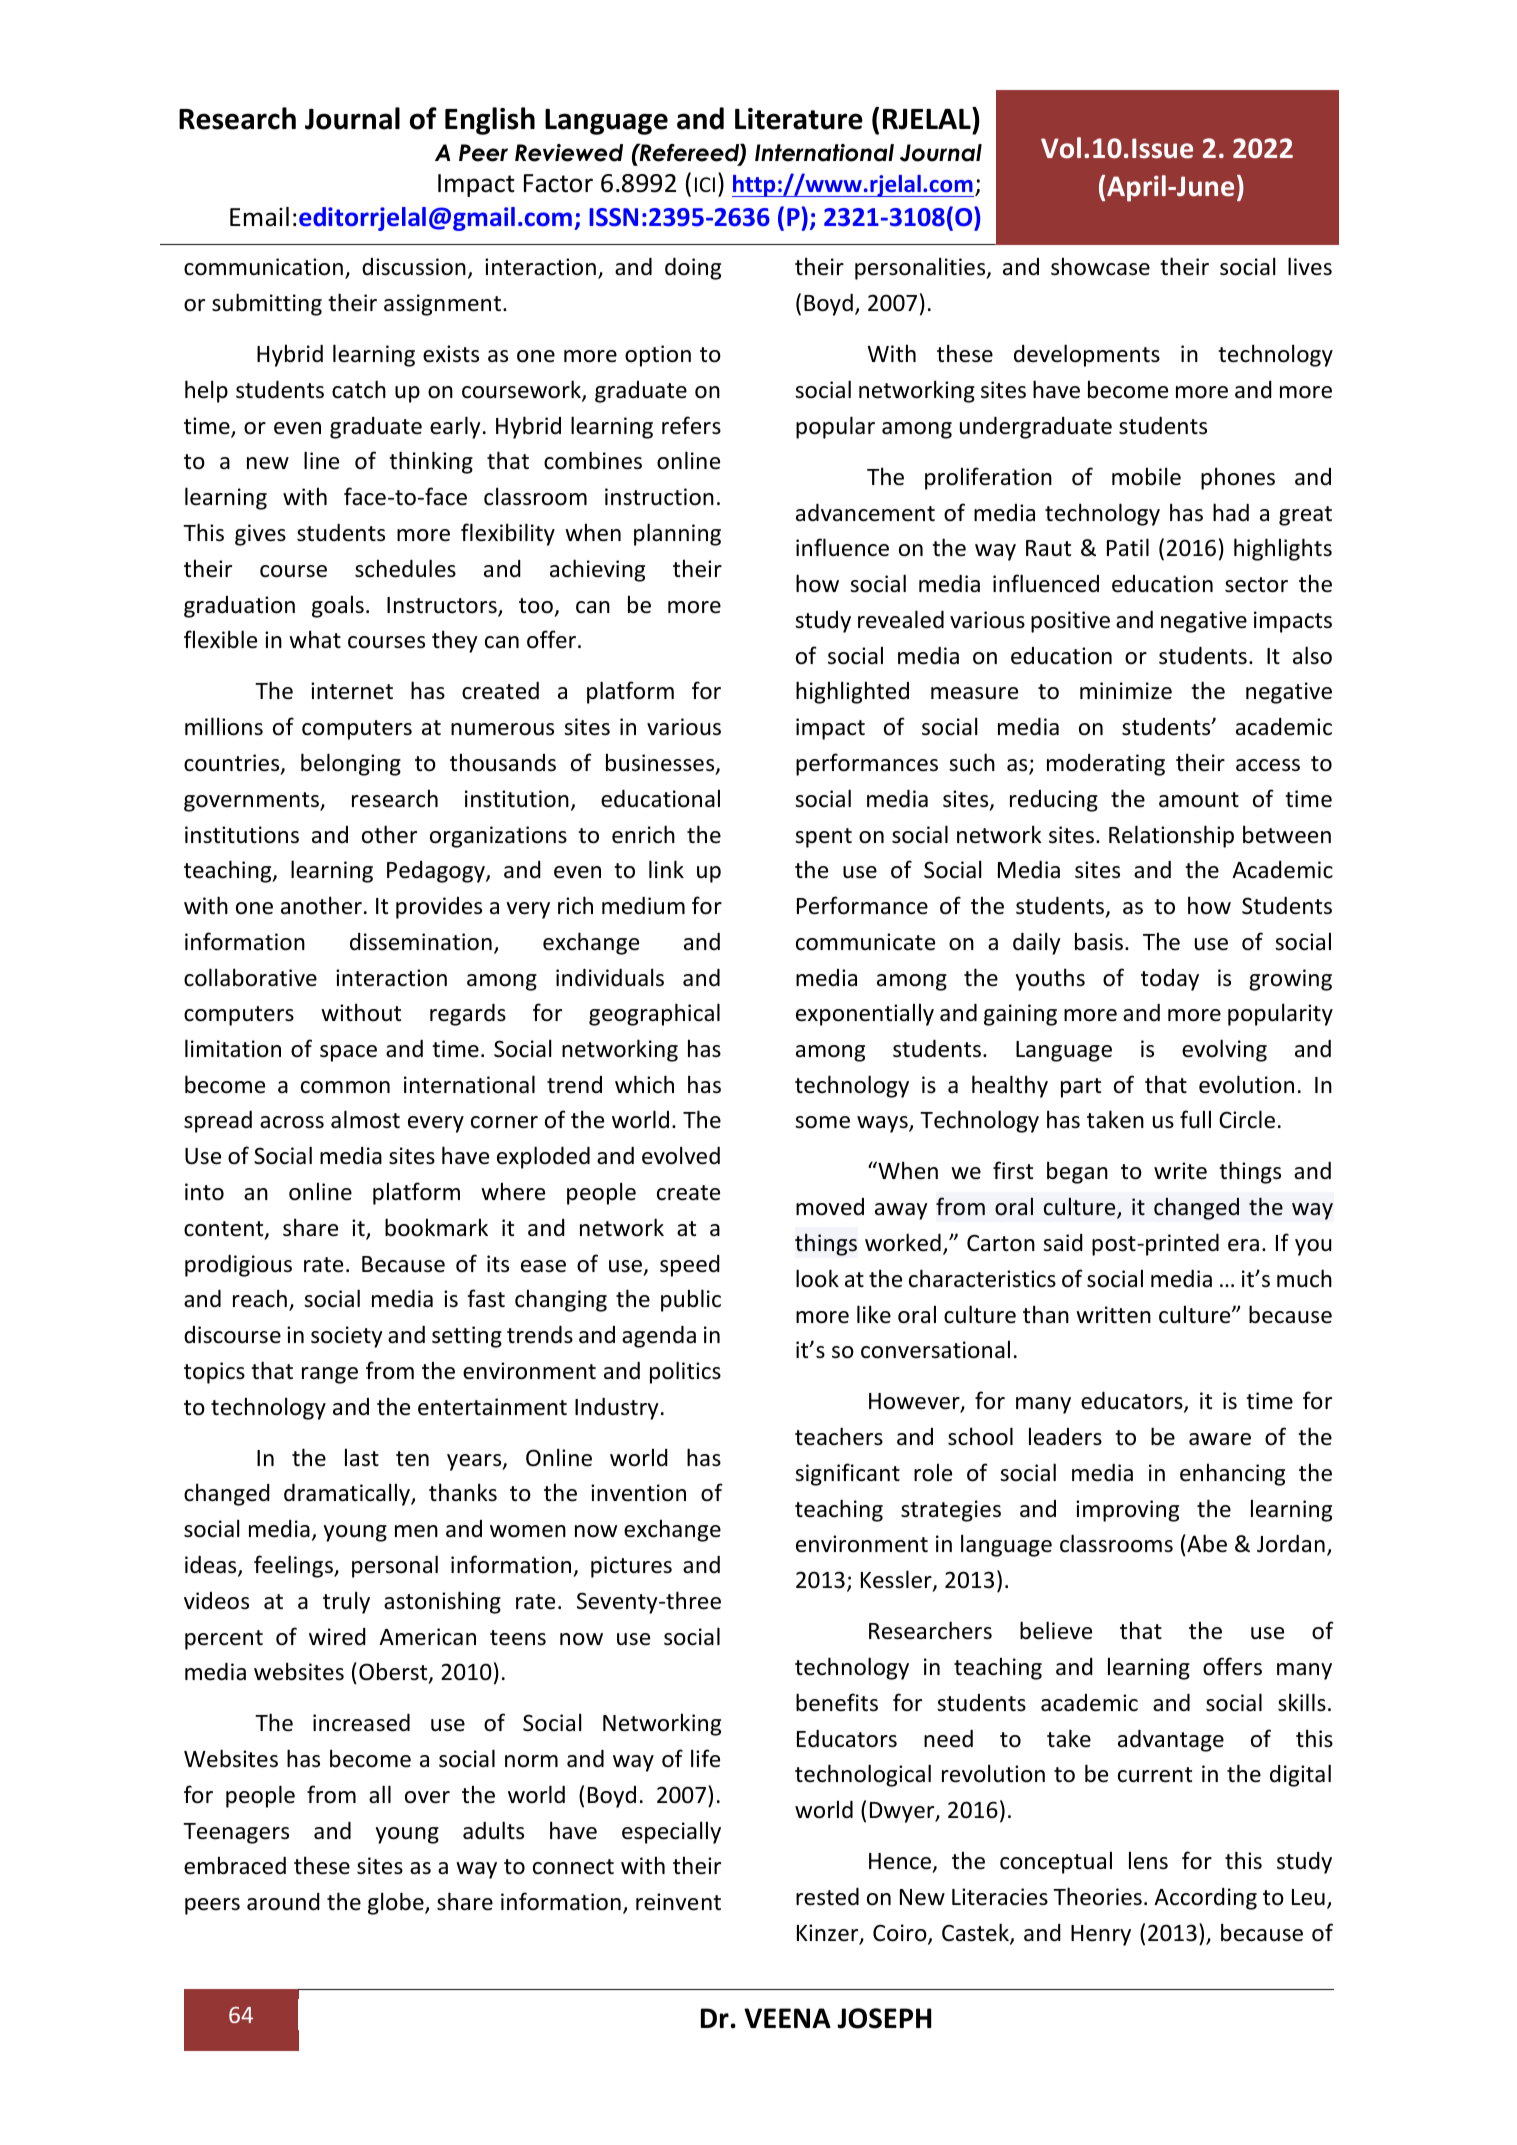  I want to click on evolving, so click(1224, 1050).
